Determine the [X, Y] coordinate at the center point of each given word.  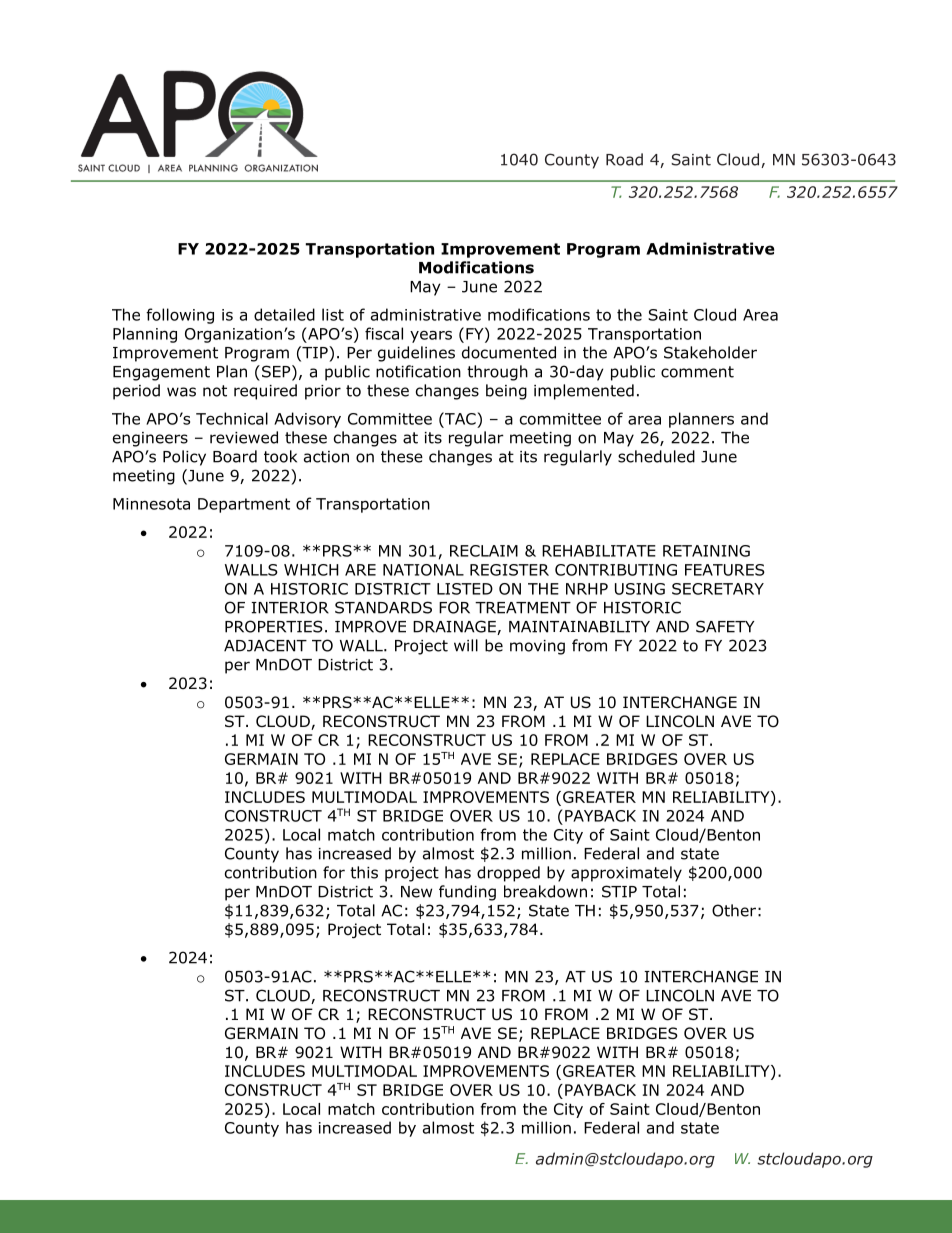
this [364, 872]
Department [244, 505]
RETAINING [706, 551]
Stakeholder [710, 352]
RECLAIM [484, 551]
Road [624, 159]
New [416, 892]
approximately [626, 874]
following [180, 316]
